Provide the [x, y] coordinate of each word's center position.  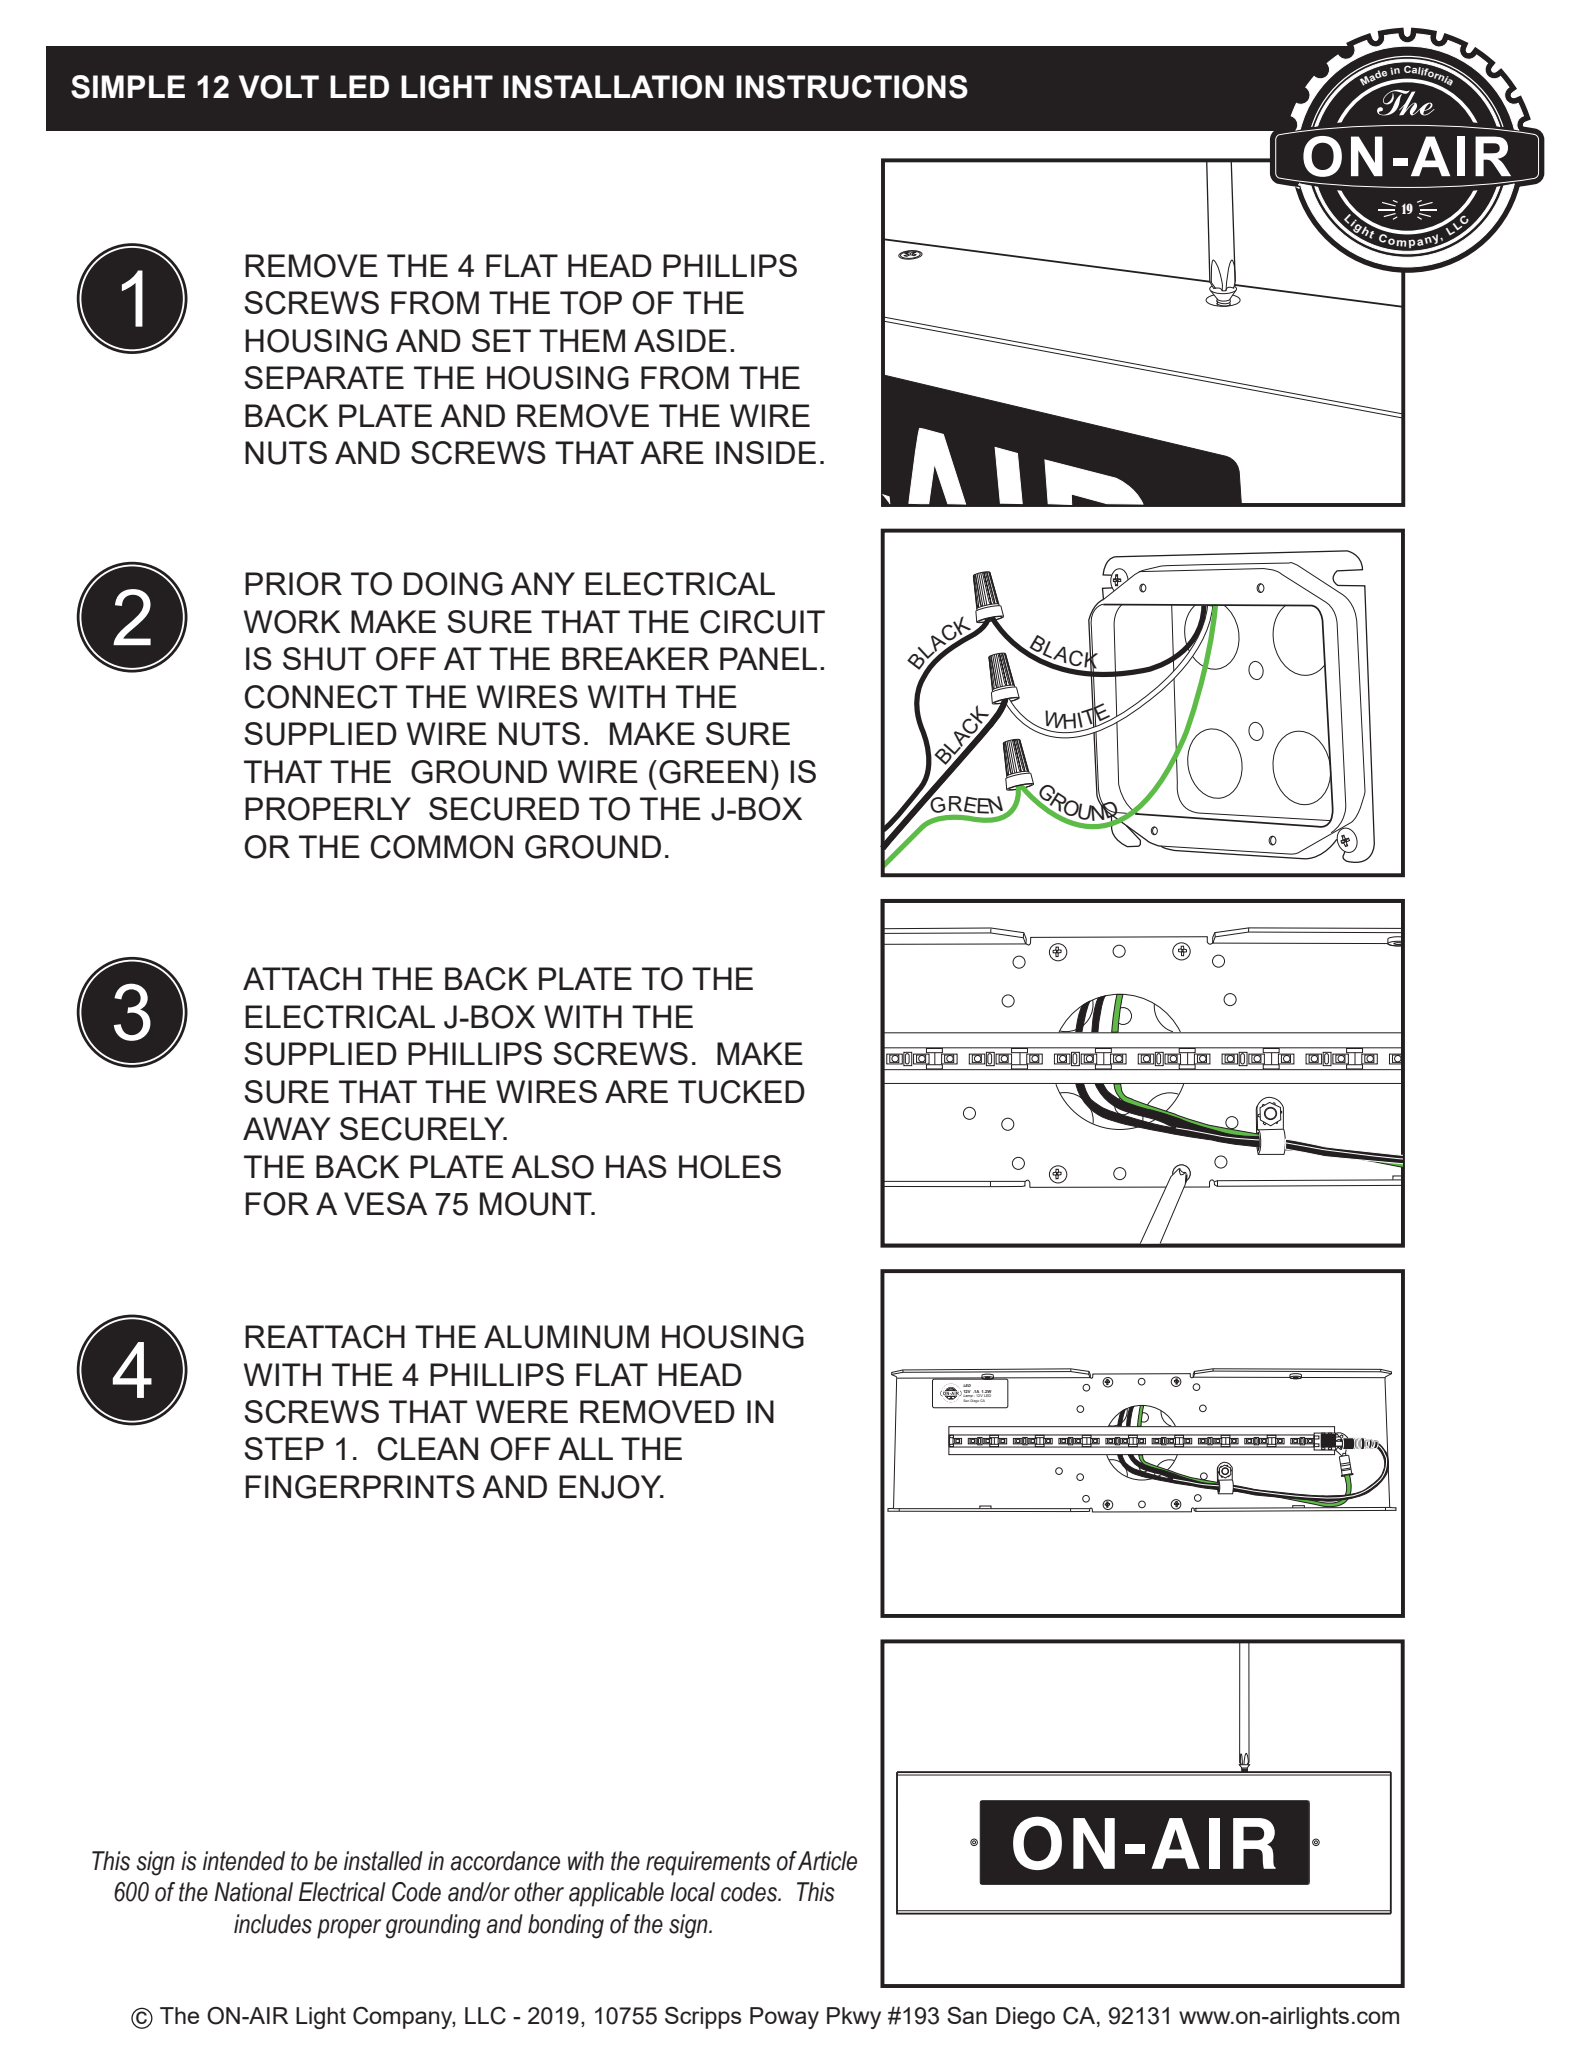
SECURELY [423, 1129]
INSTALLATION [613, 87]
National [253, 1892]
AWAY [287, 1128]
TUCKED [741, 1092]
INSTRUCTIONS [852, 87]
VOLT [279, 87]
